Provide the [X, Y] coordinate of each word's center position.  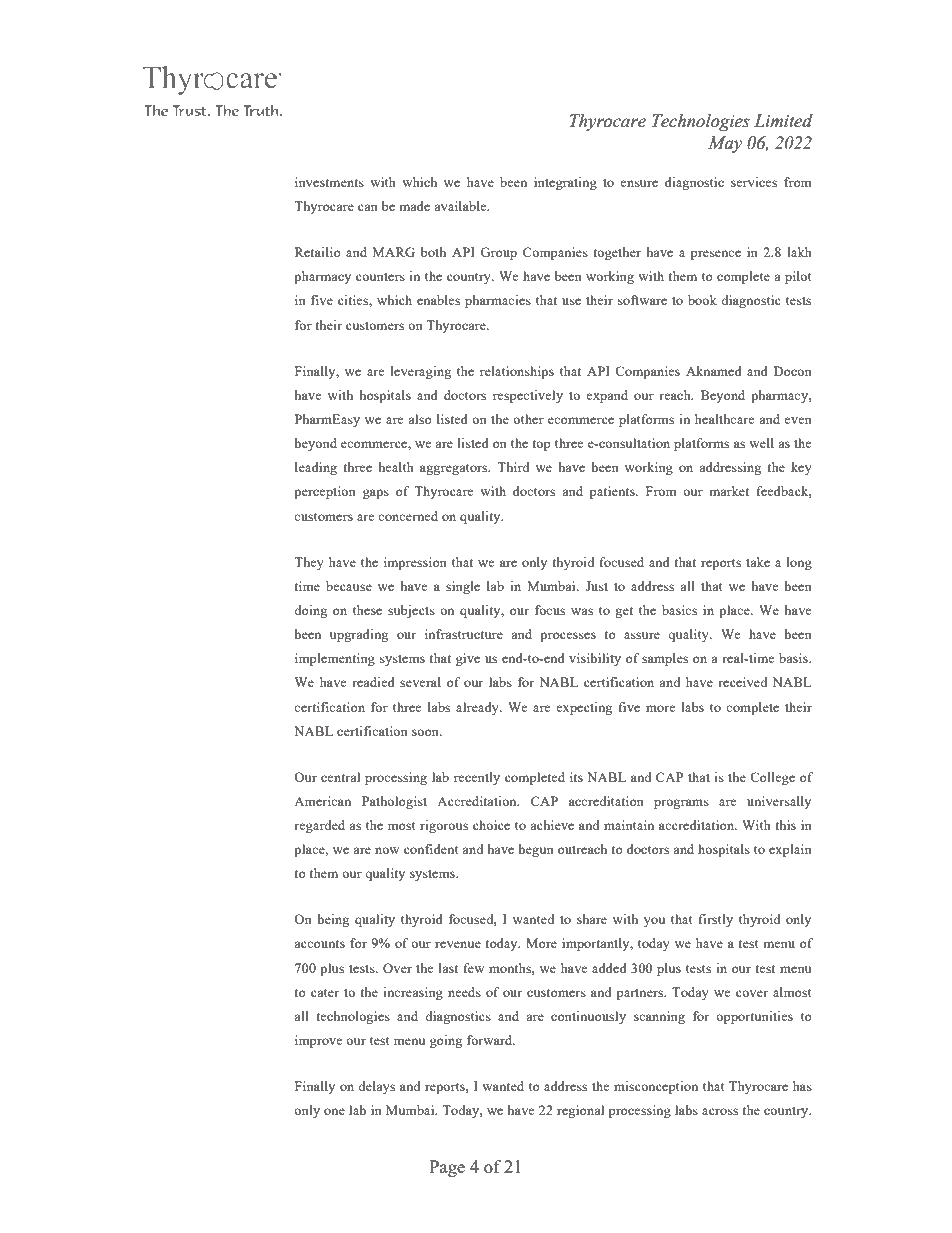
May [725, 144]
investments [329, 182]
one [334, 1111]
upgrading [359, 635]
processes [568, 637]
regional [580, 1111]
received [742, 682]
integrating [565, 183]
